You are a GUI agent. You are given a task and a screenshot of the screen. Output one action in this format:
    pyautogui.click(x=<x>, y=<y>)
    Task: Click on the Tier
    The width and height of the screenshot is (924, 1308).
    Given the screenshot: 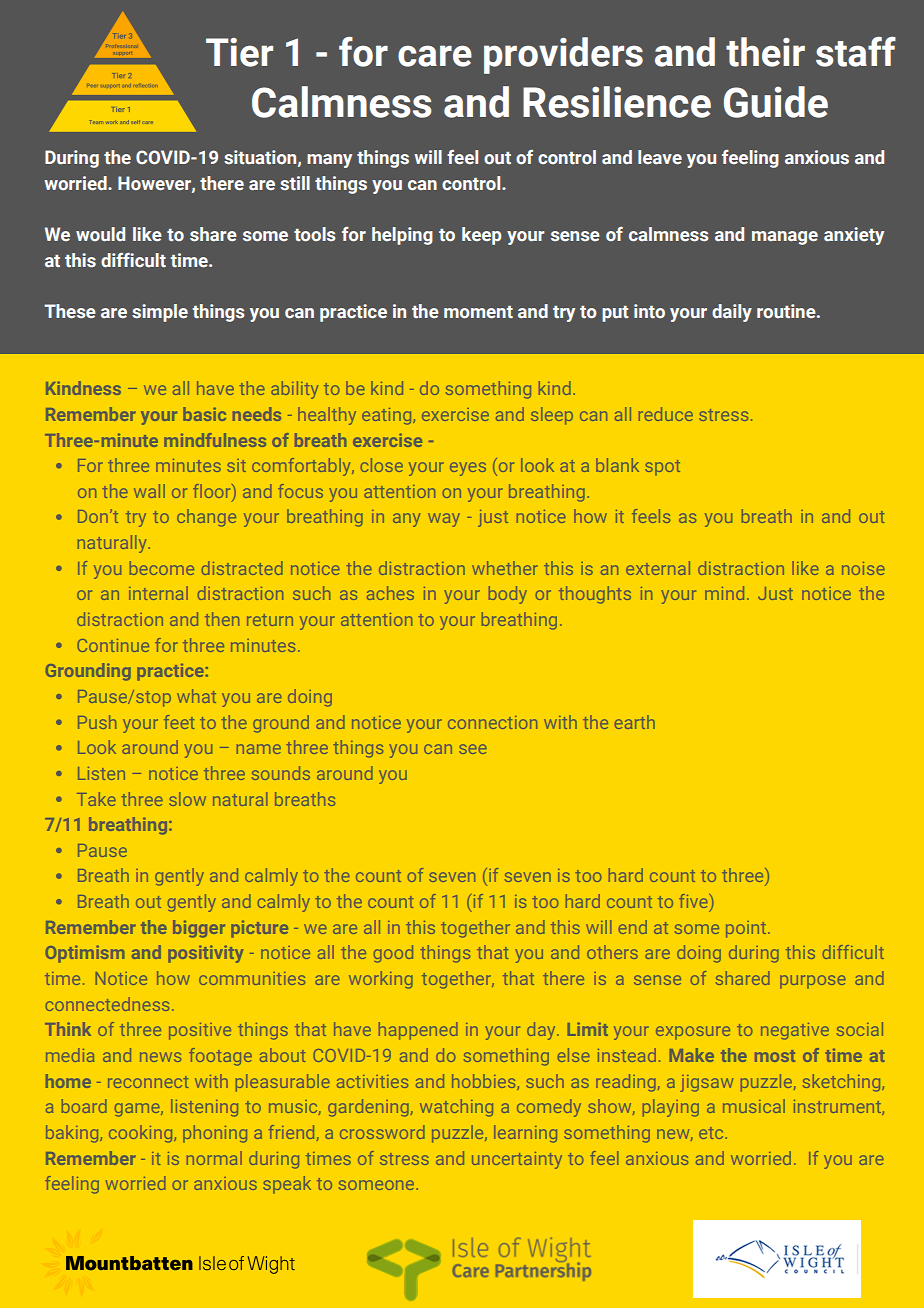 What is the action you would take?
    pyautogui.click(x=239, y=52)
